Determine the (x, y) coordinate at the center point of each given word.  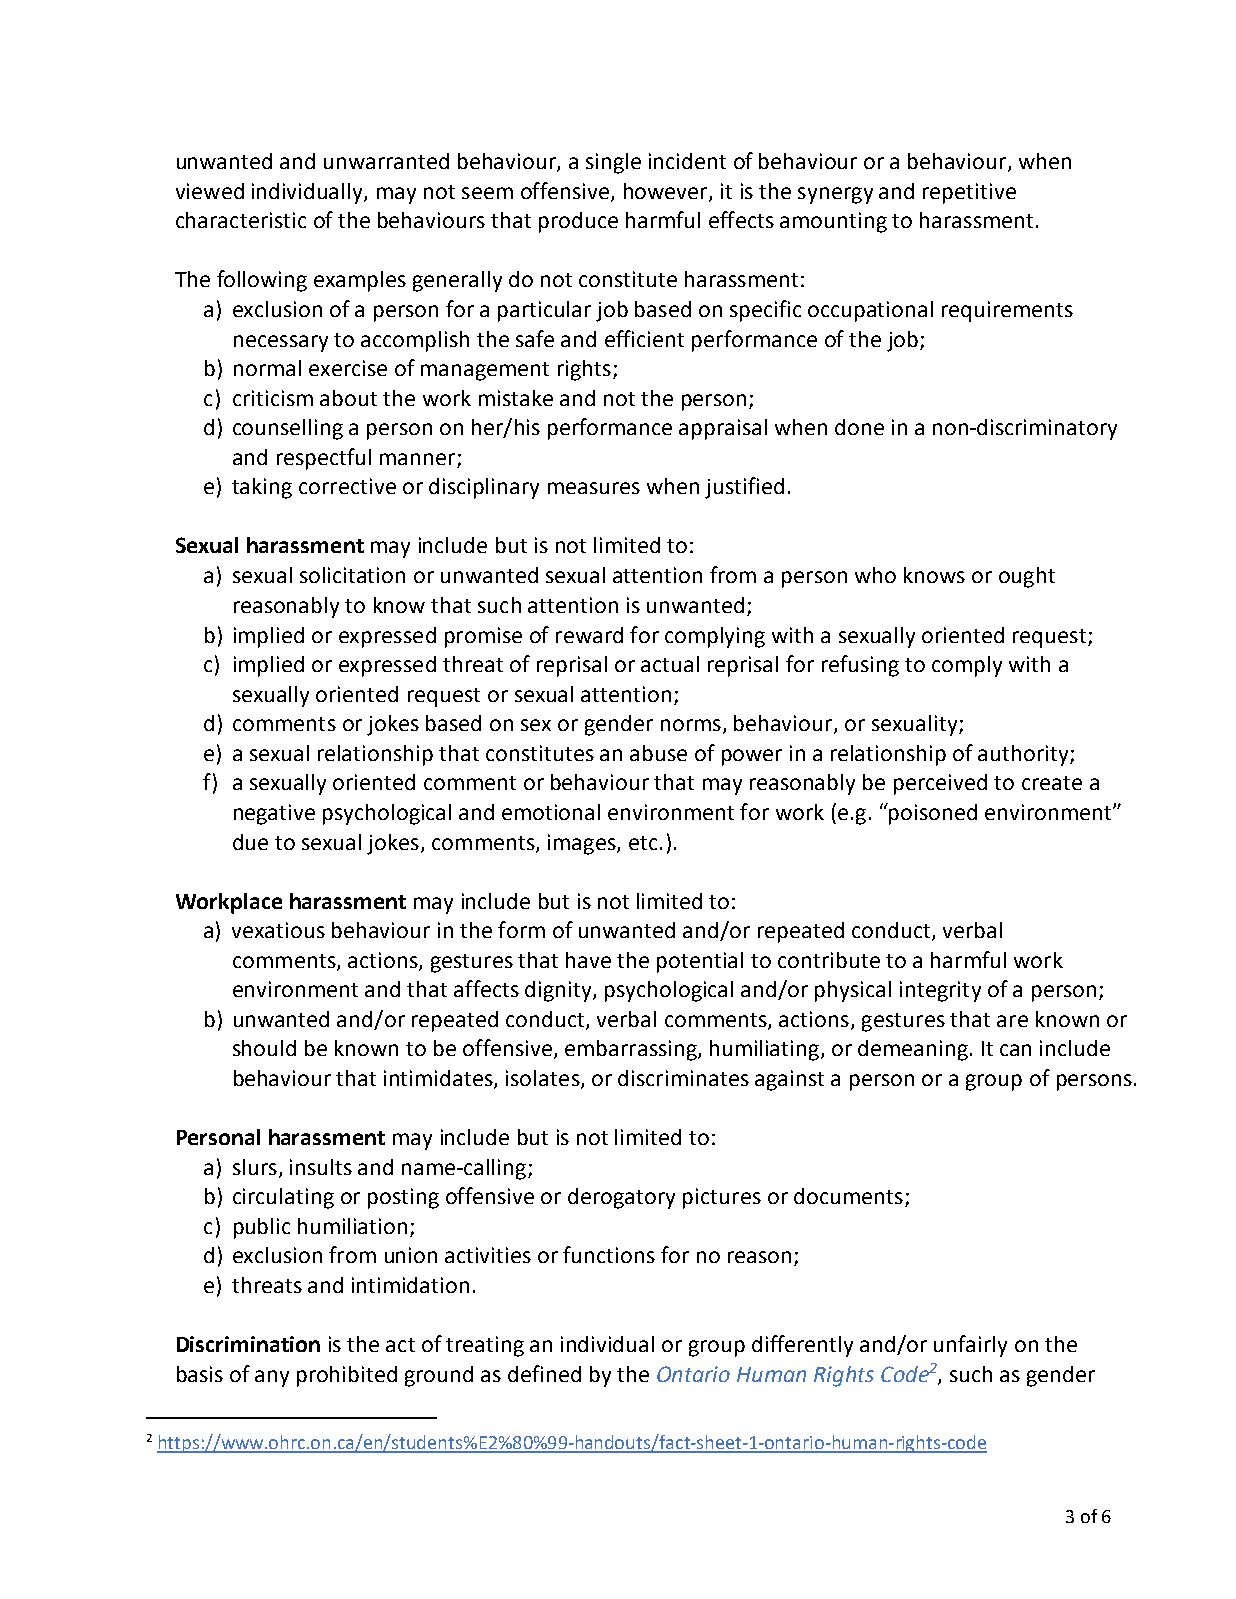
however (667, 192)
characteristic (241, 220)
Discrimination (248, 1344)
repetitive (969, 193)
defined (544, 1373)
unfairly (970, 1346)
